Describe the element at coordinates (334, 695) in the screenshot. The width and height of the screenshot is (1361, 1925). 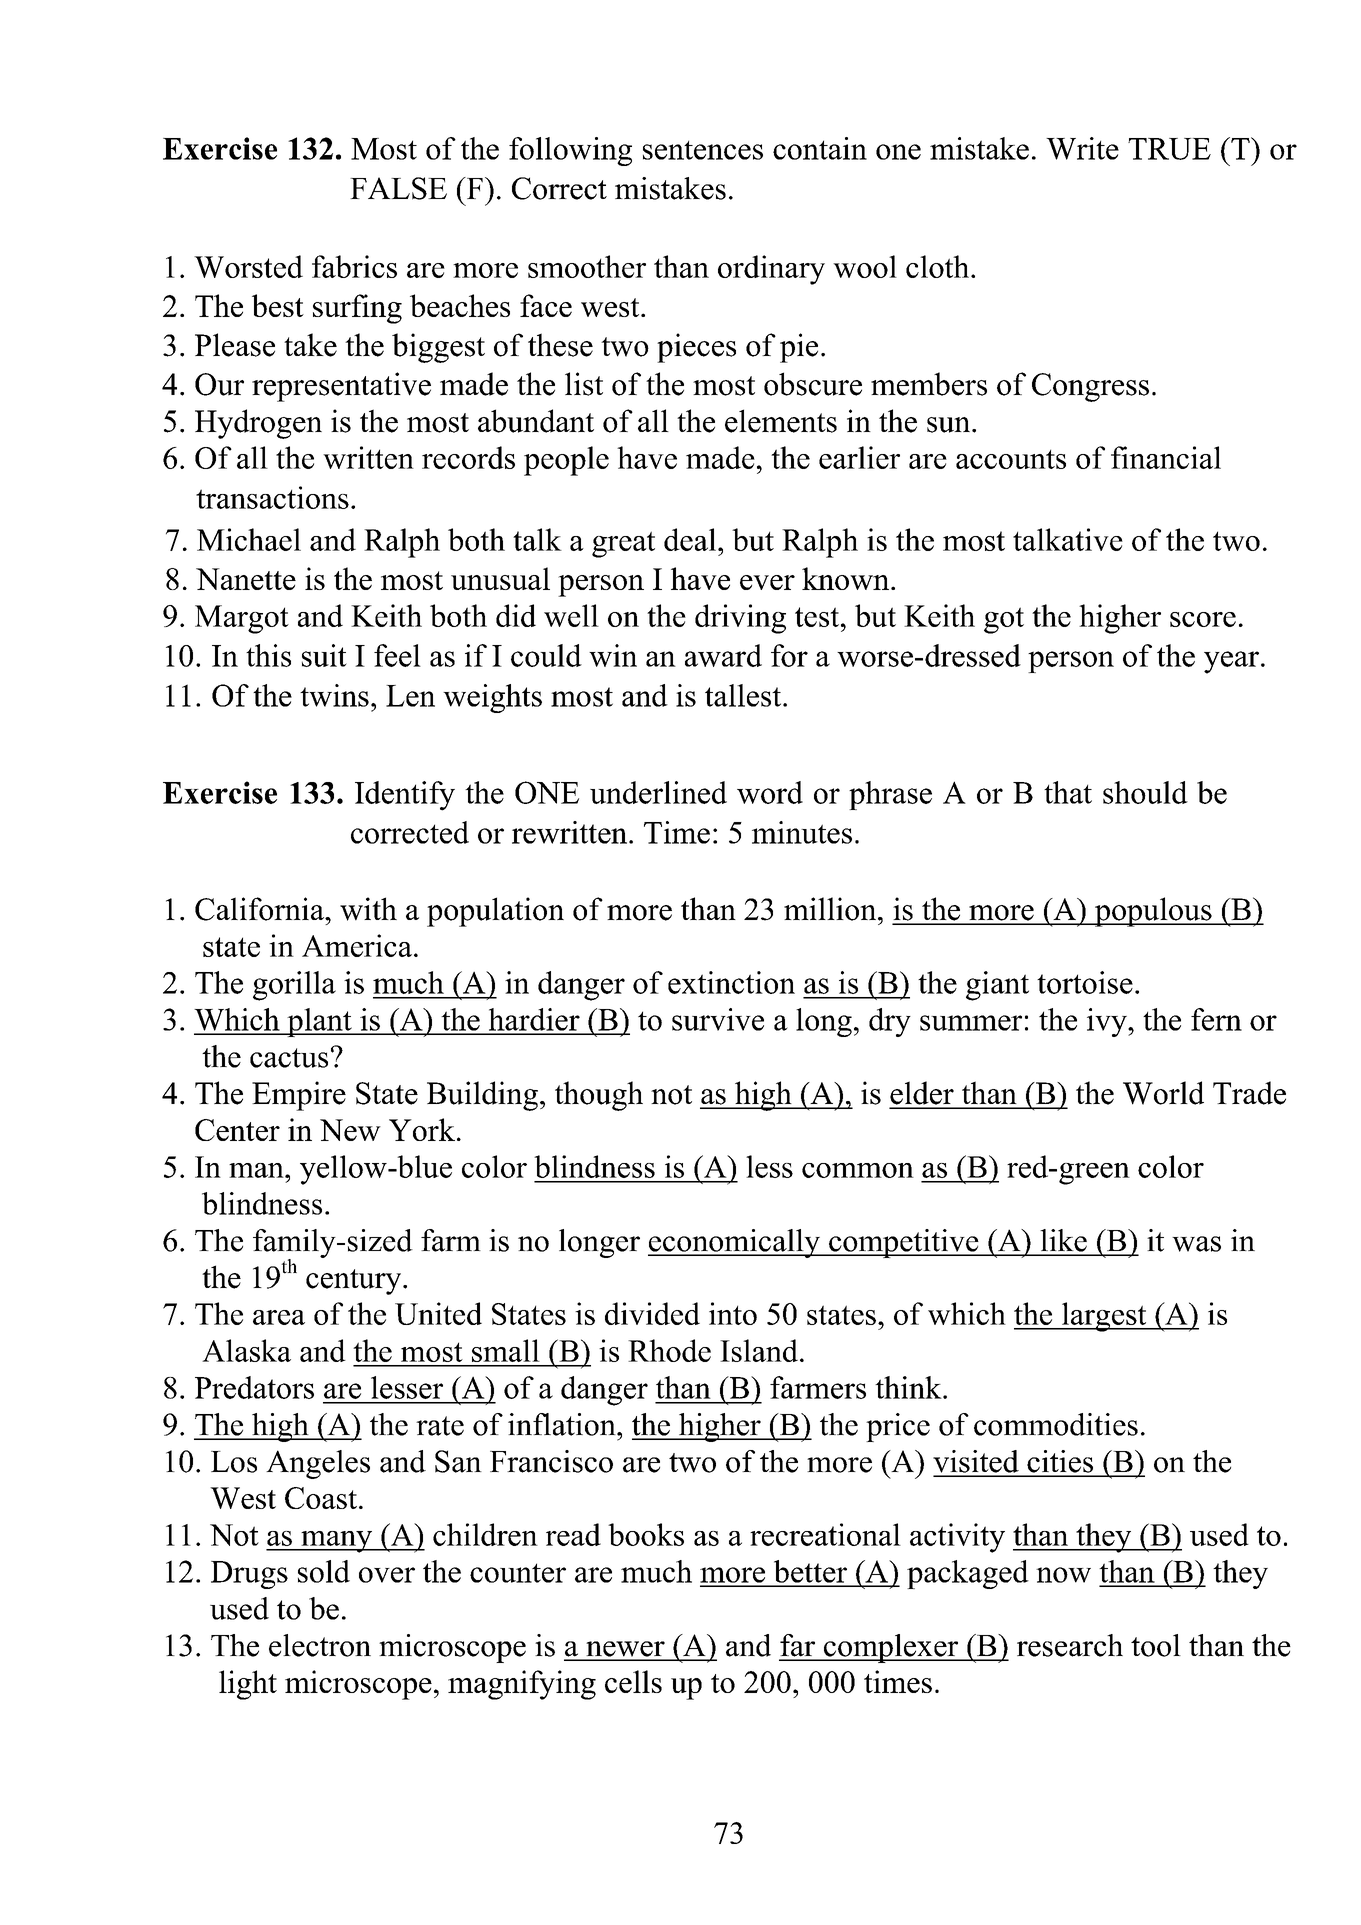
I see `twins` at that location.
